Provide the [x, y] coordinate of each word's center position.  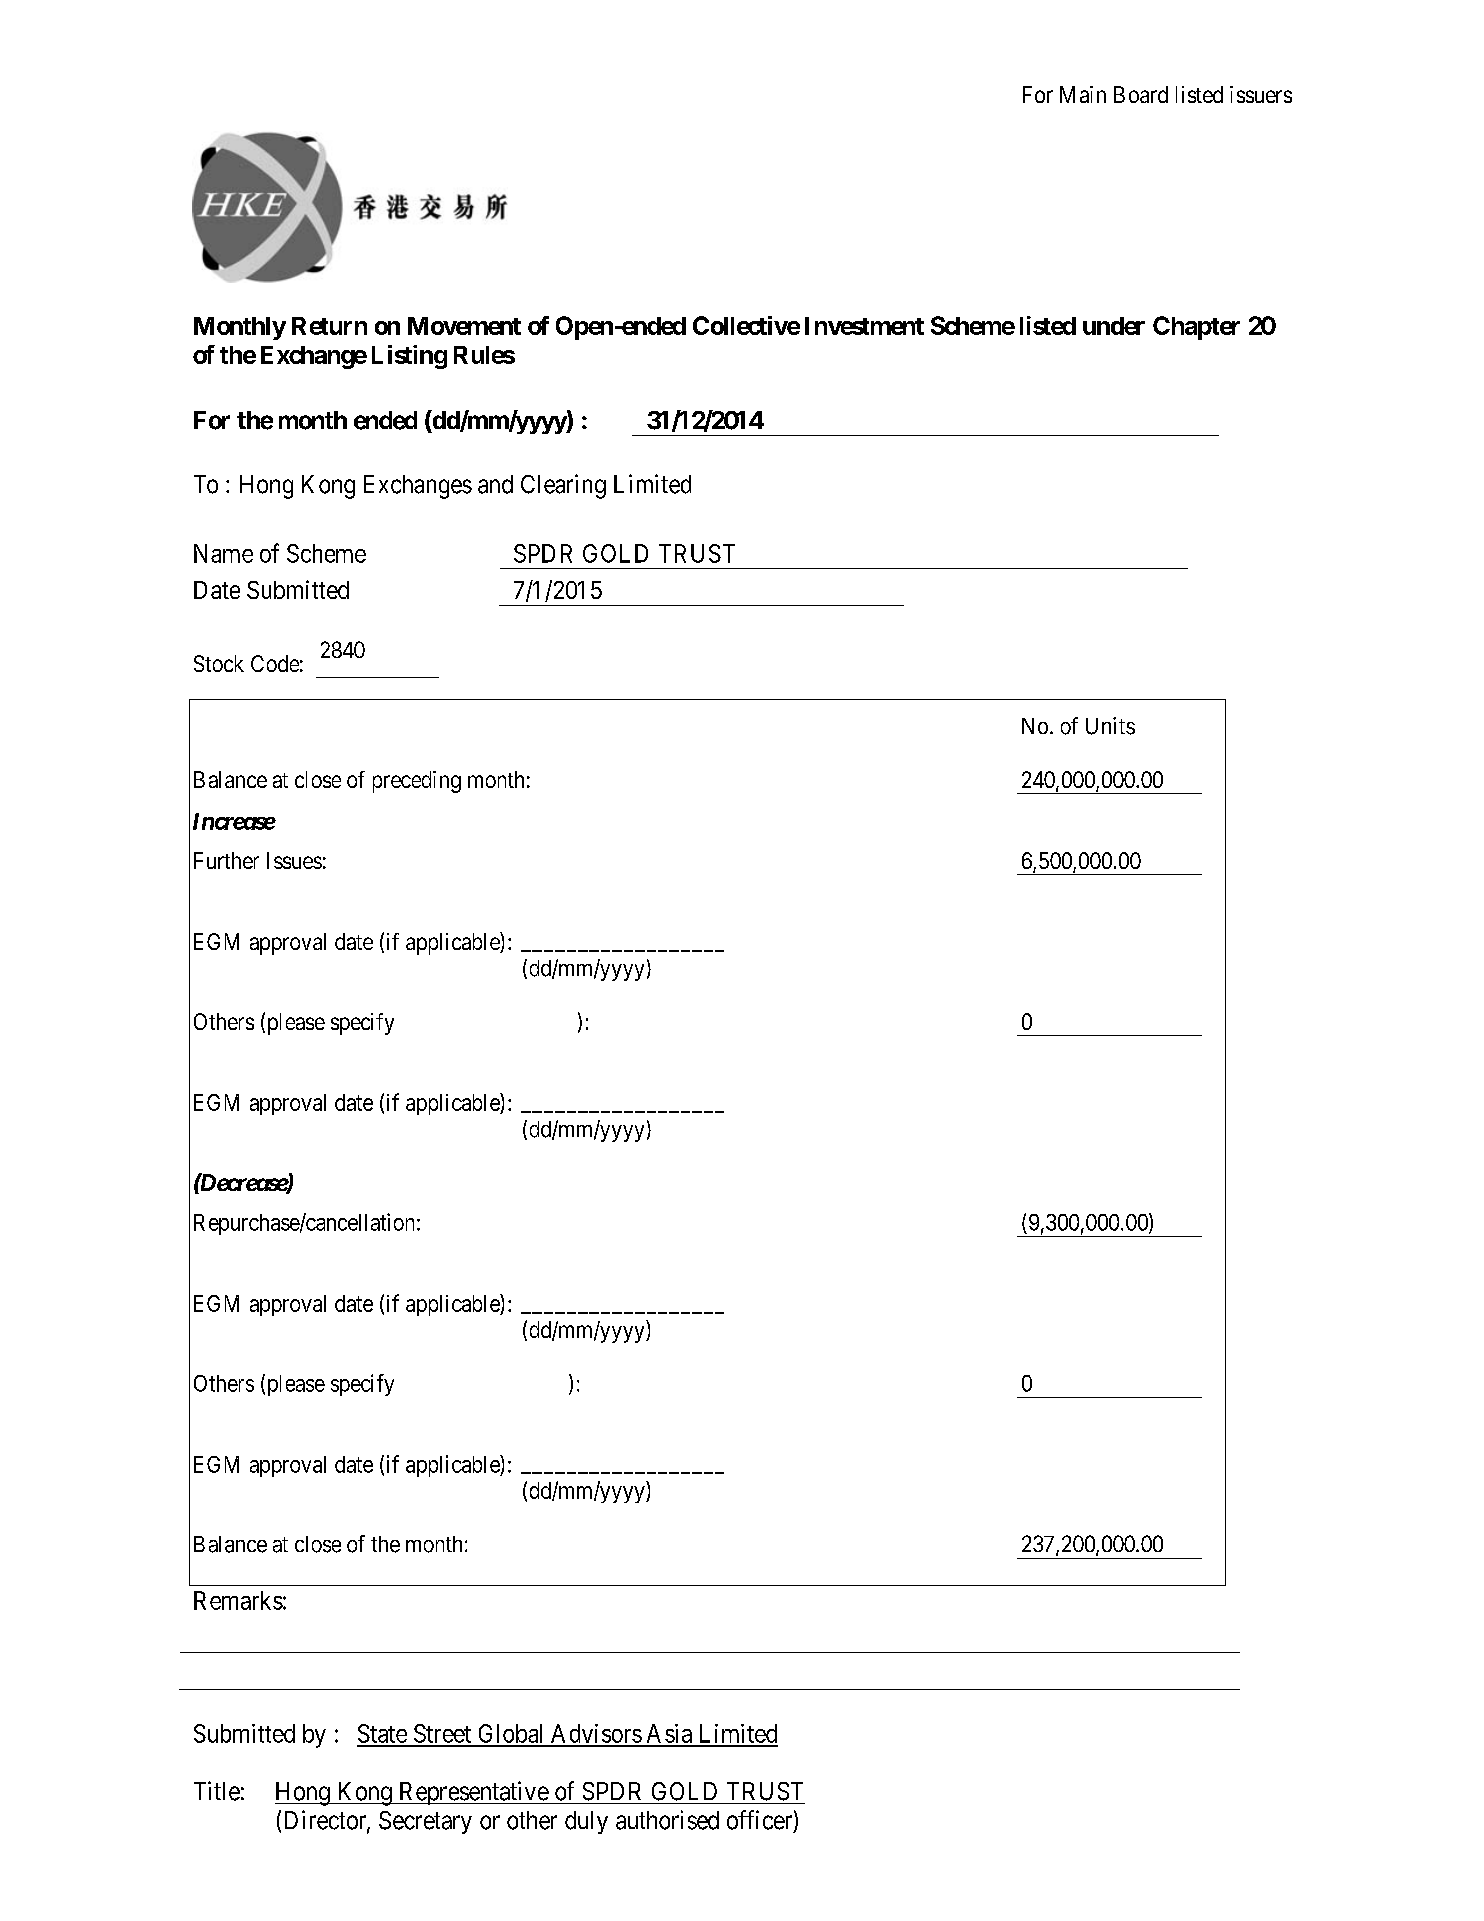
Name [223, 553]
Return [329, 326]
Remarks [238, 1600]
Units [1110, 726]
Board [1141, 94]
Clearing [563, 486]
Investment [864, 326]
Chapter [1196, 328]
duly [586, 1822]
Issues [294, 860]
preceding [417, 782]
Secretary [425, 1822]
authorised [667, 1820]
